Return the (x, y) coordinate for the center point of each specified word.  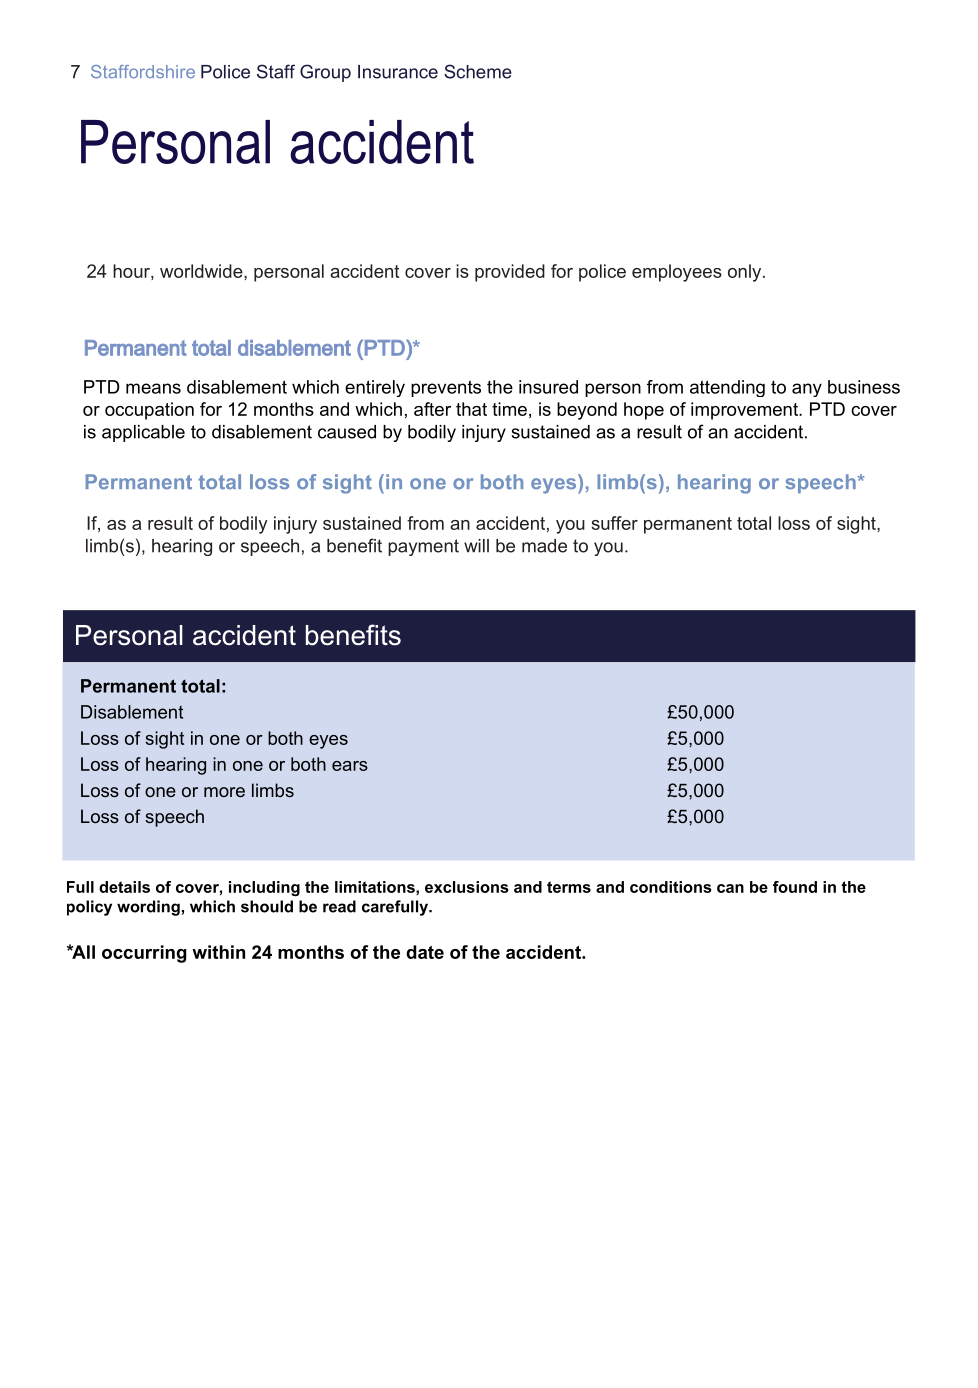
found (795, 887)
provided (510, 273)
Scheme (478, 71)
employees (677, 273)
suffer (615, 523)
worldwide (202, 271)
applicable (143, 433)
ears (350, 766)
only (746, 273)
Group (325, 73)
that (471, 409)
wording (148, 908)
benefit (354, 545)
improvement (745, 411)
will (476, 546)
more (224, 792)
